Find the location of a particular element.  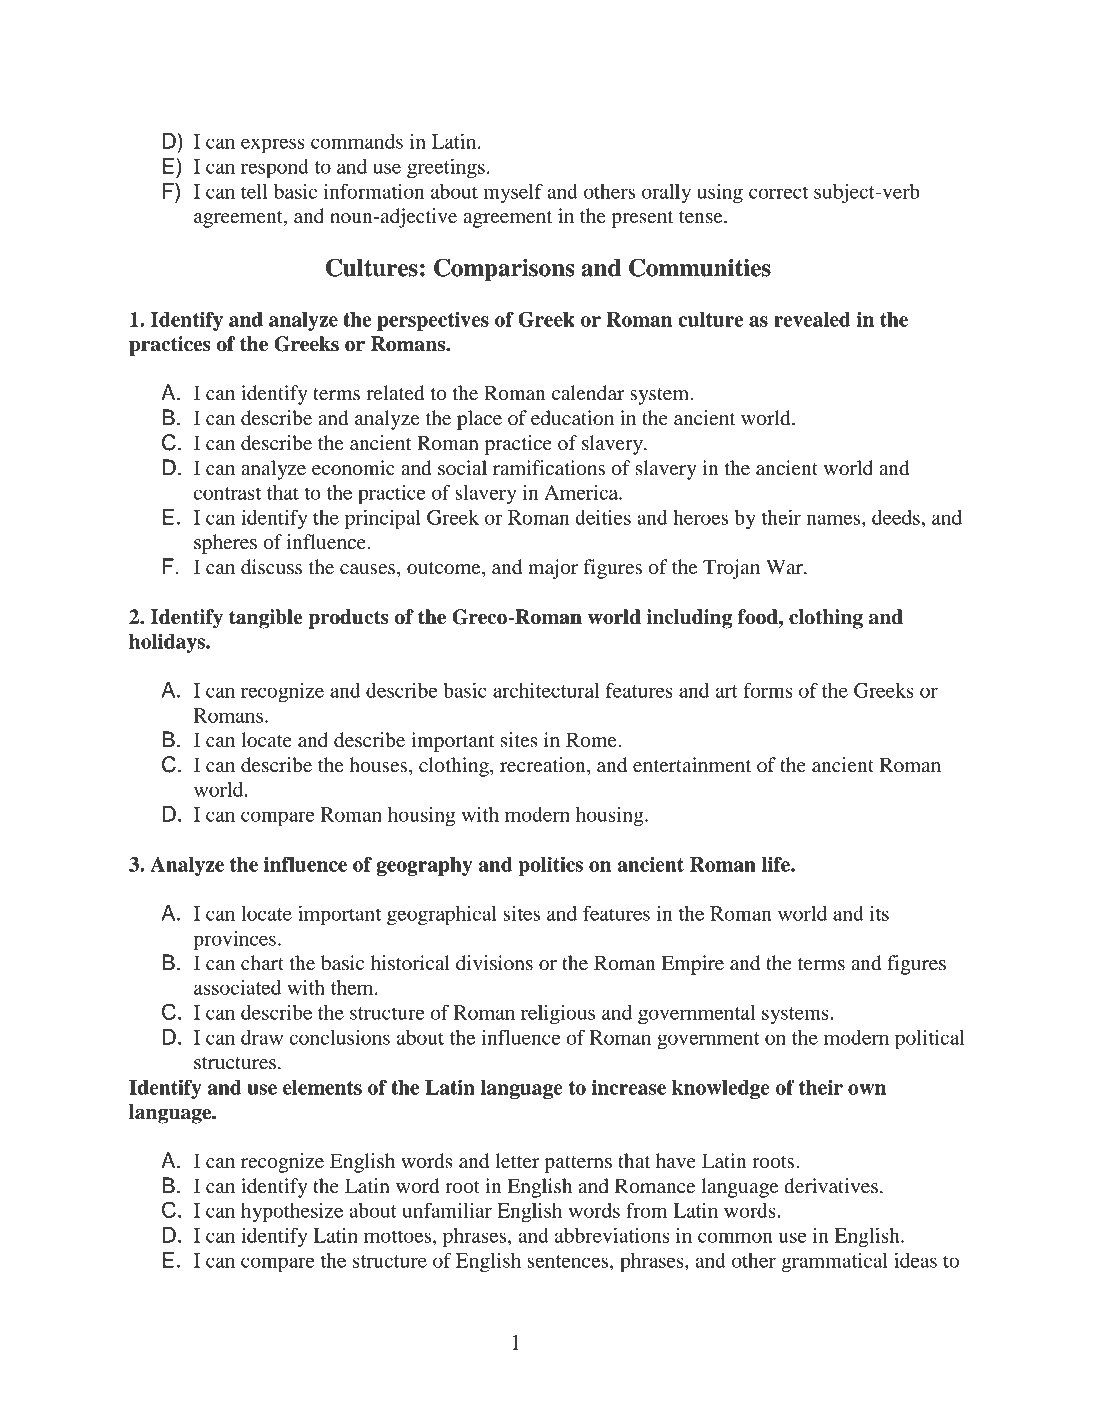

chart is located at coordinates (262, 963).
